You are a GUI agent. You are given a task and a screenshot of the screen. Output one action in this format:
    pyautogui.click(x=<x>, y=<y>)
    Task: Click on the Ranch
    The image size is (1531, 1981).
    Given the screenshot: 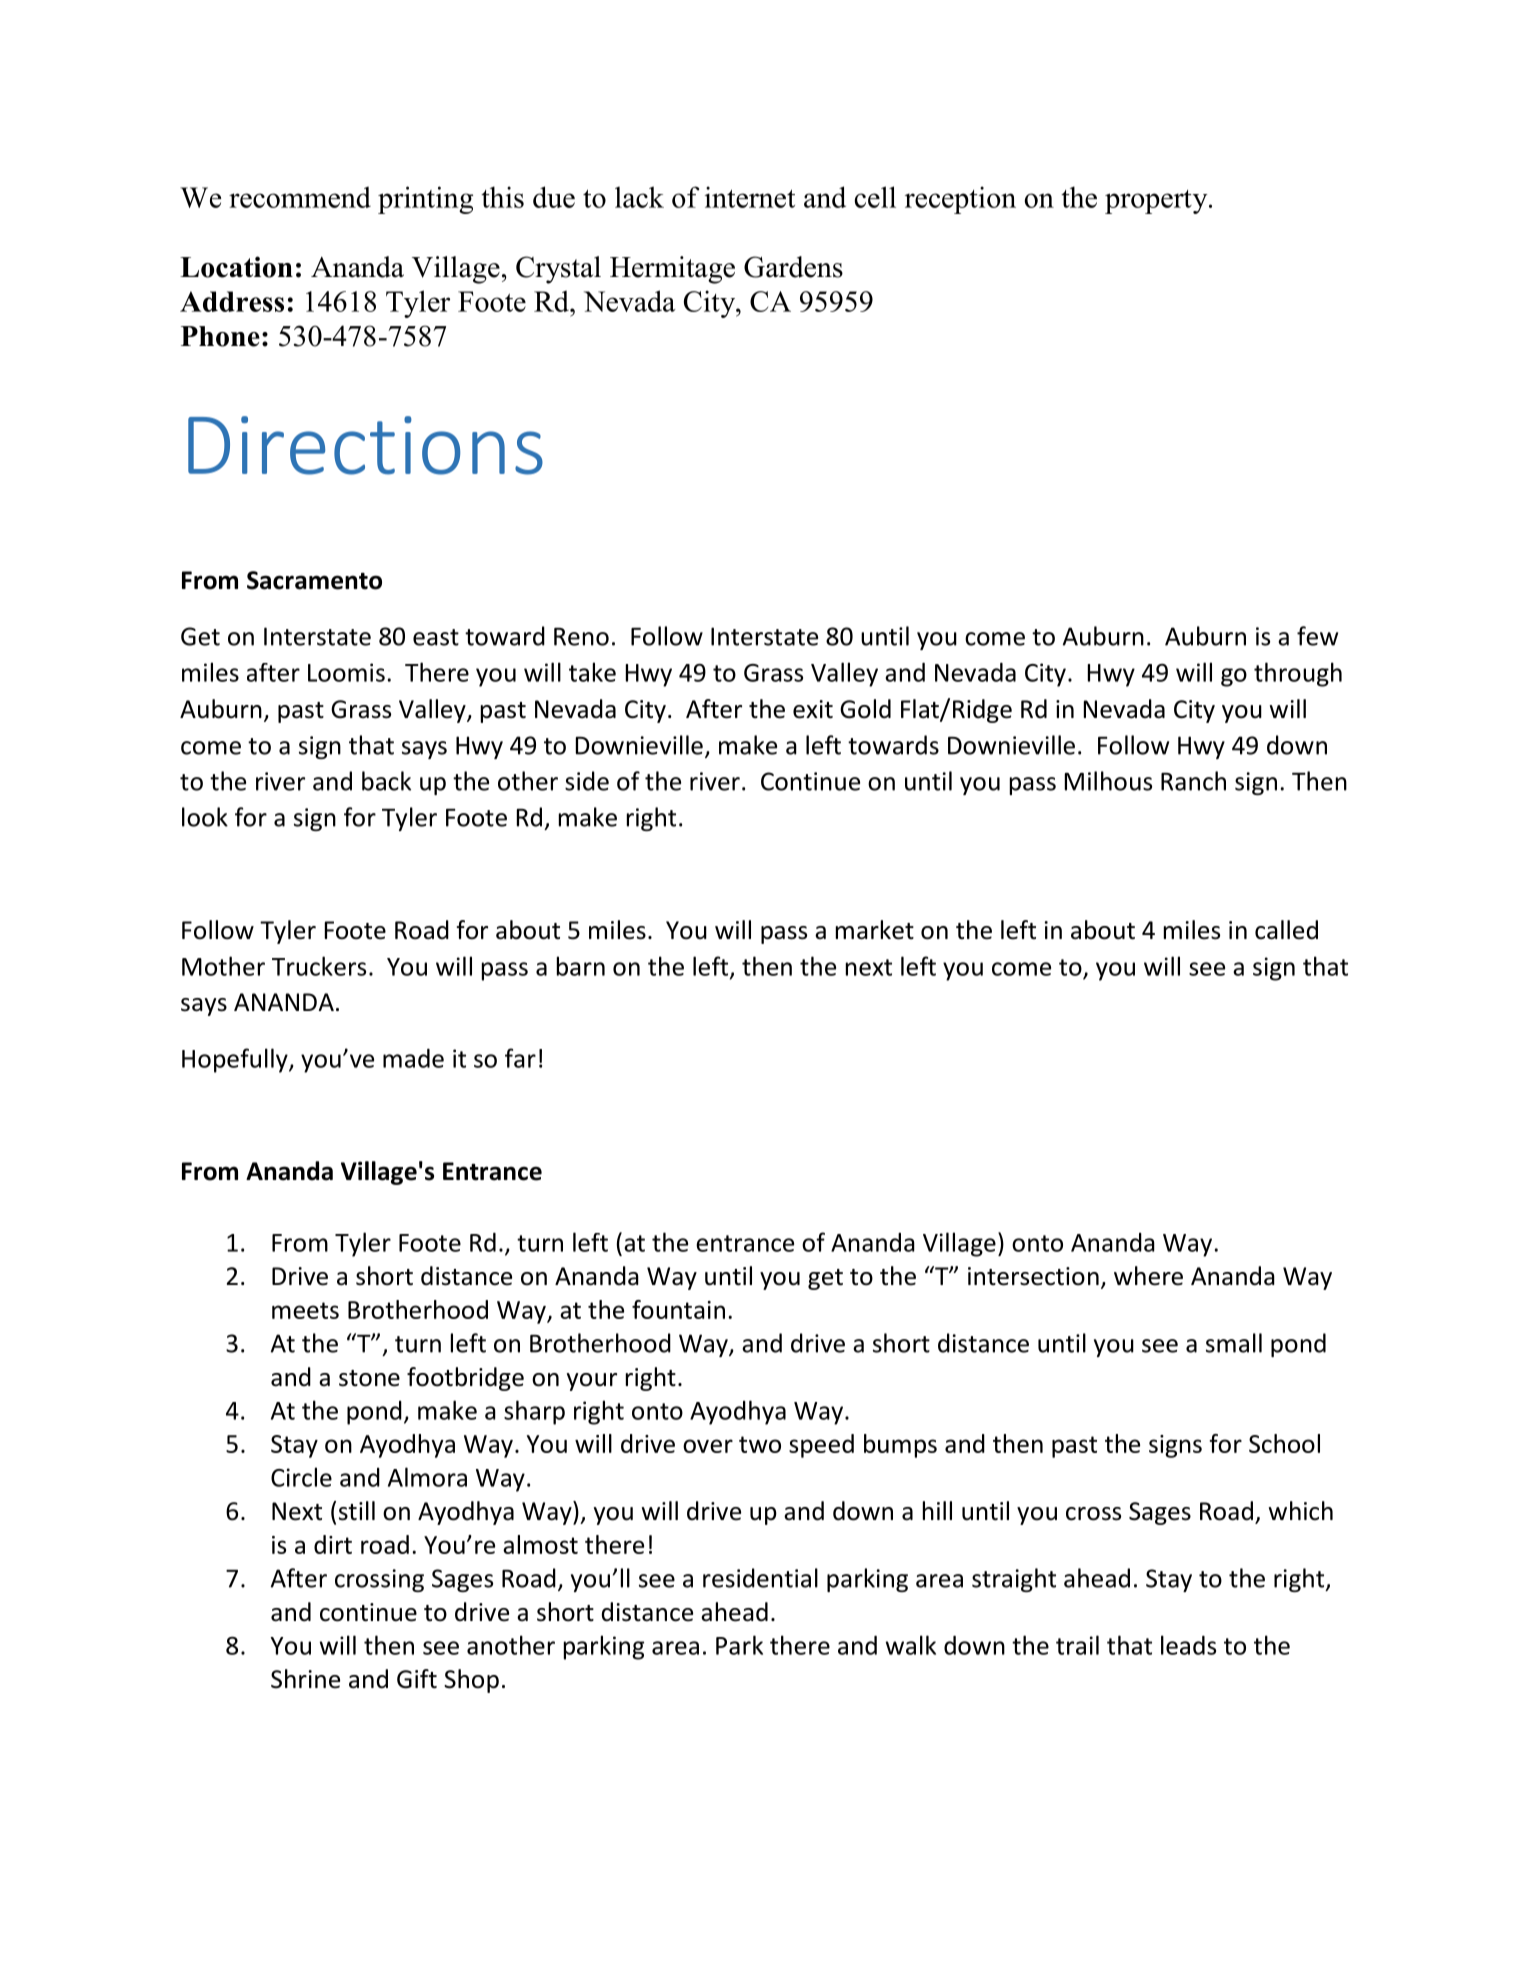 What is the action you would take?
    pyautogui.click(x=1193, y=781)
